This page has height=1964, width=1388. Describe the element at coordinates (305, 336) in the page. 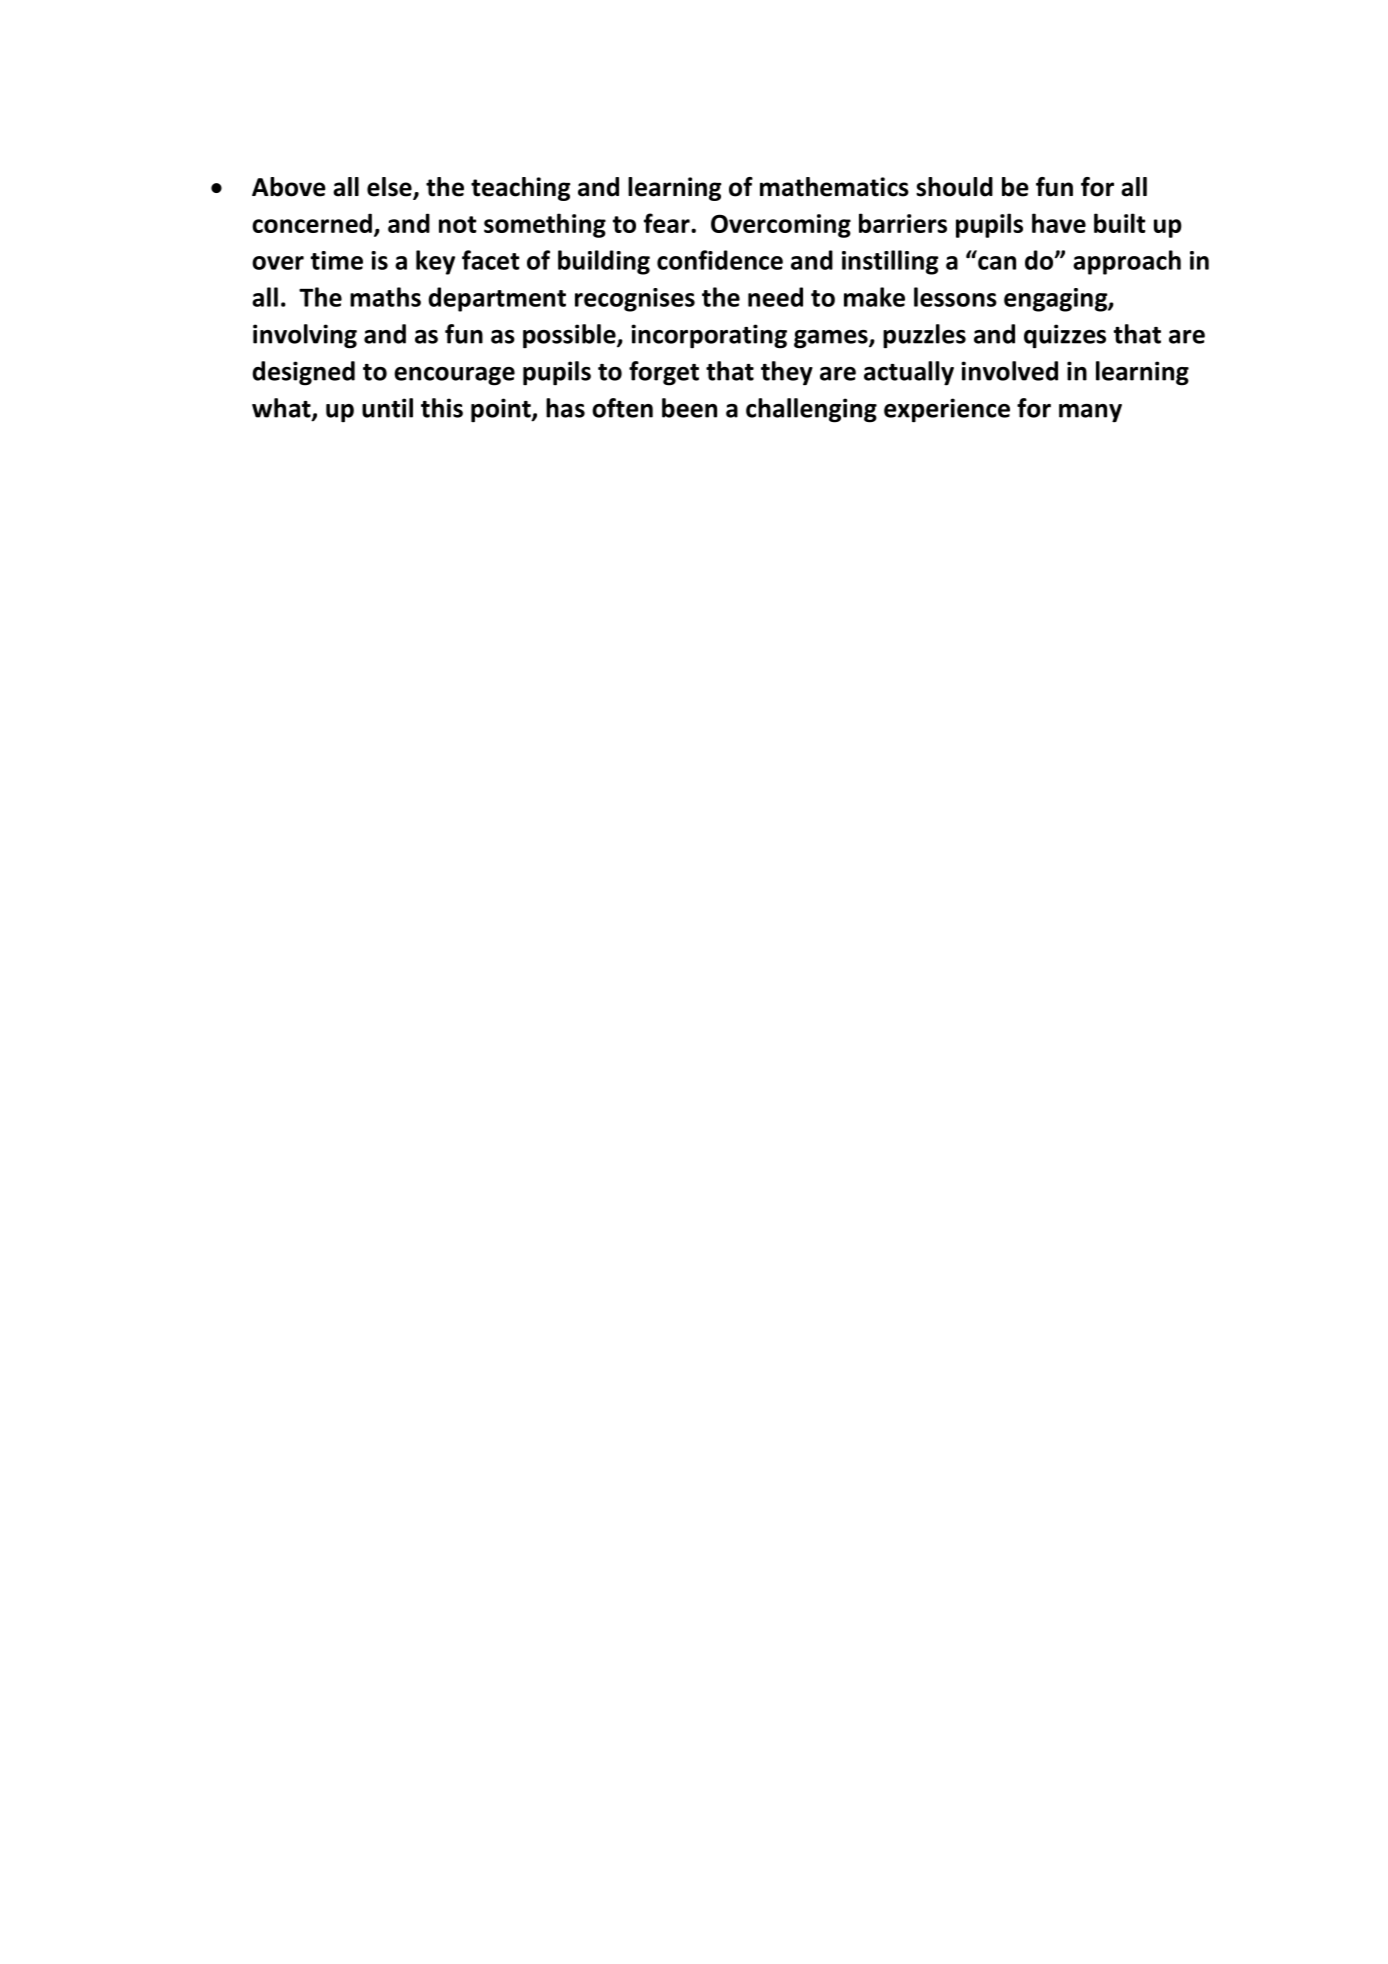

I see `involving` at that location.
